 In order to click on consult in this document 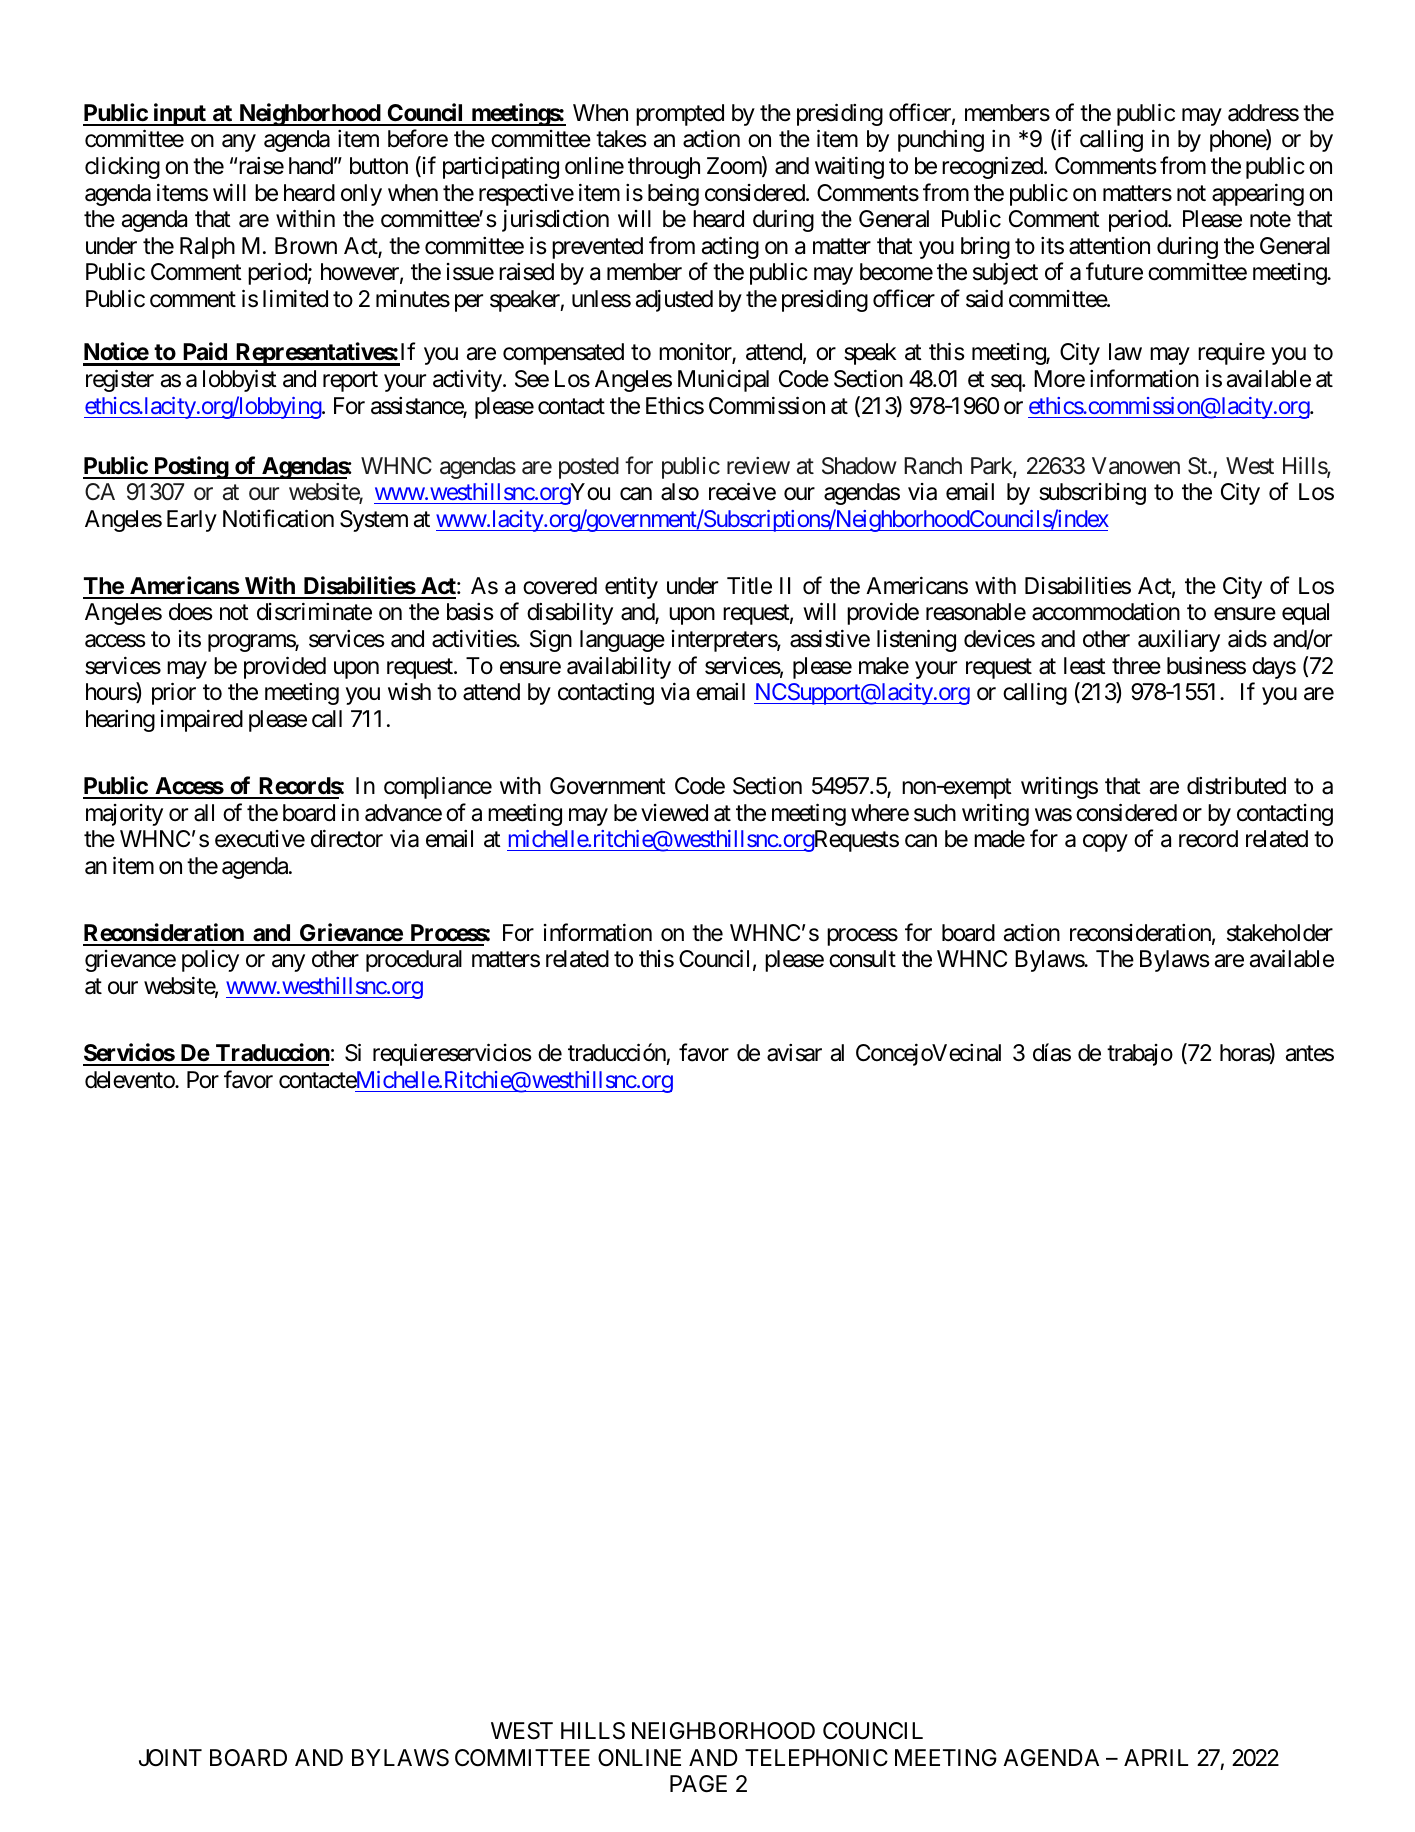, I will do `click(862, 959)`.
